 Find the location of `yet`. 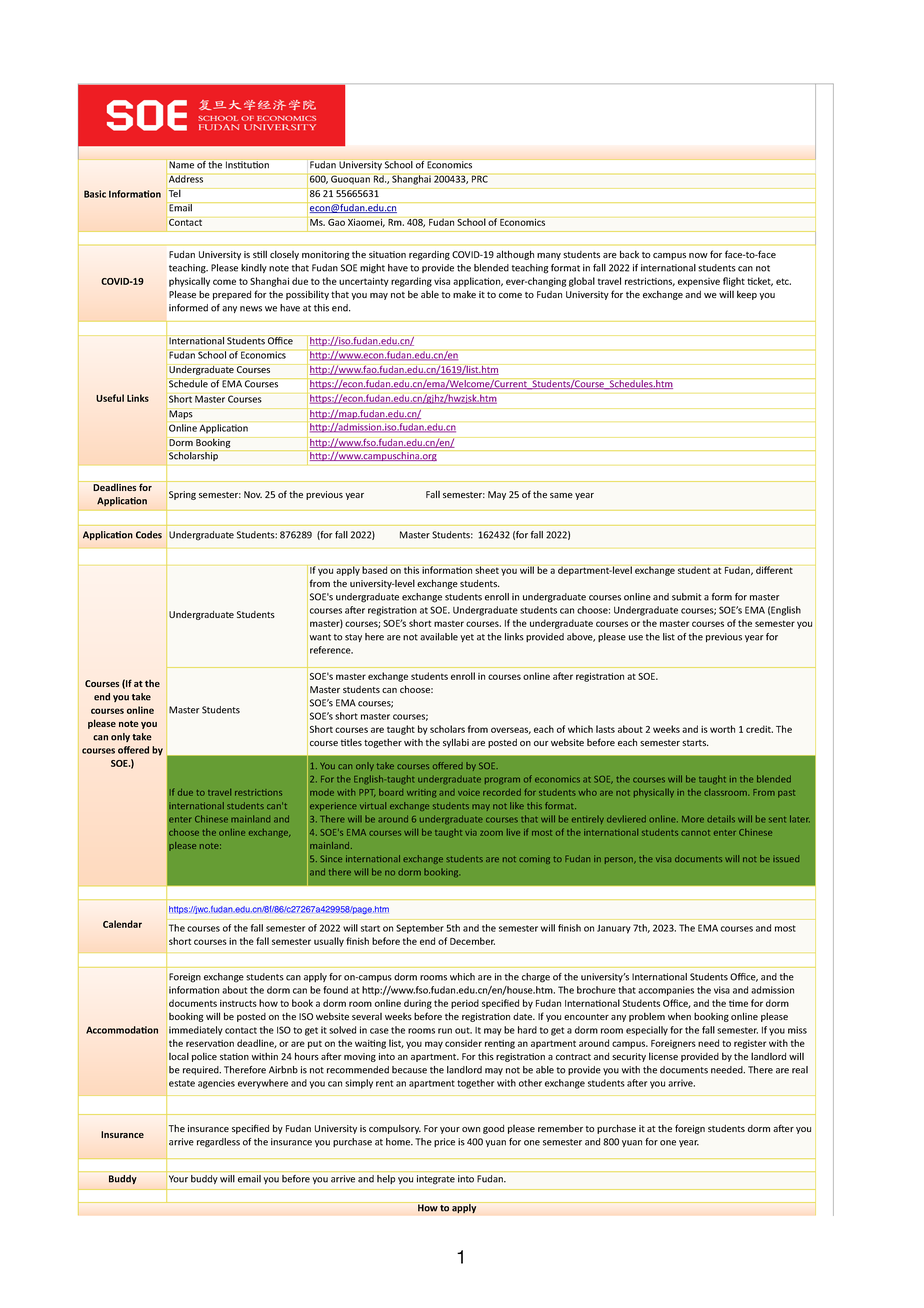

yet is located at coordinates (467, 638).
